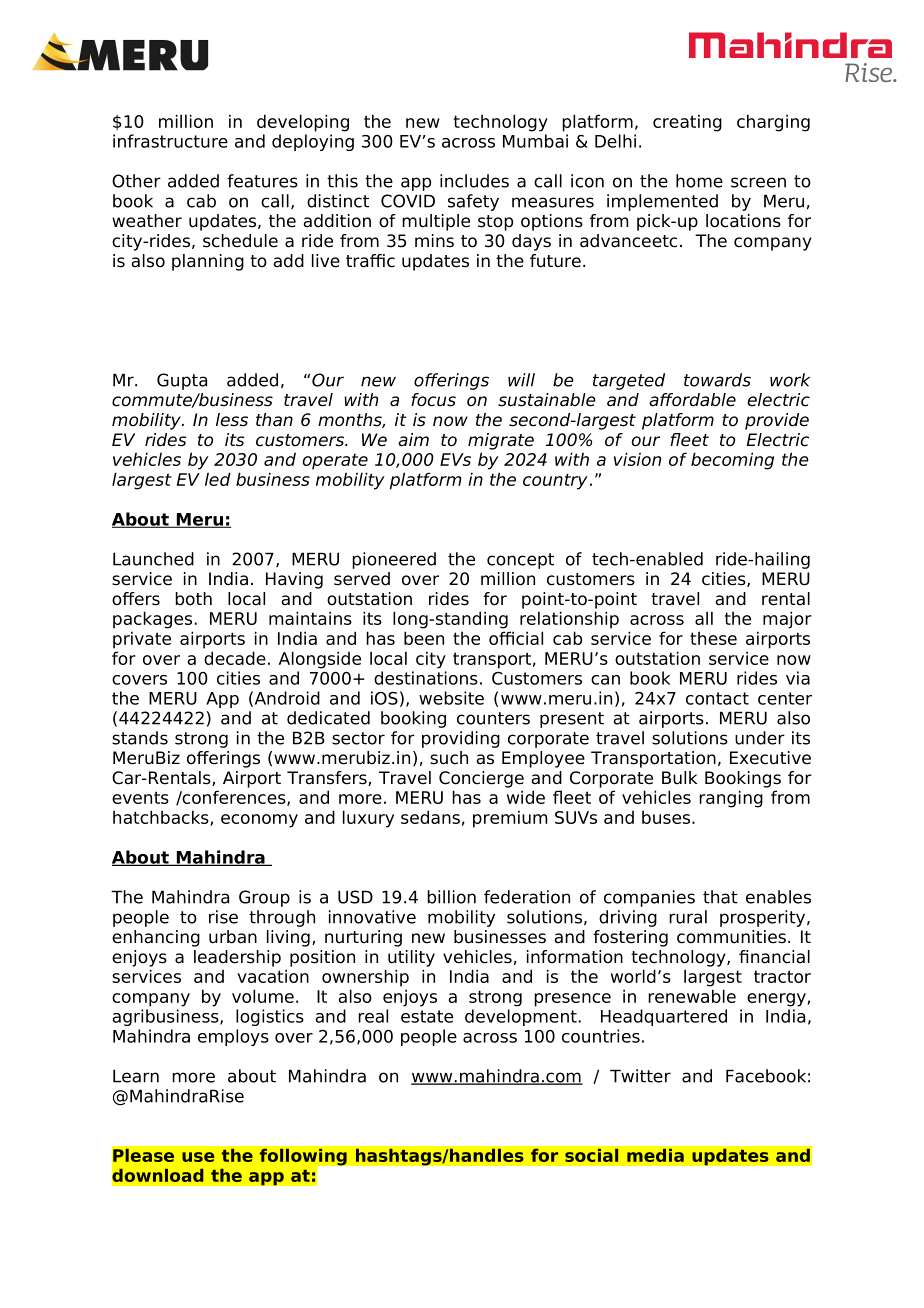  Describe the element at coordinates (424, 638) in the screenshot. I see `been` at that location.
